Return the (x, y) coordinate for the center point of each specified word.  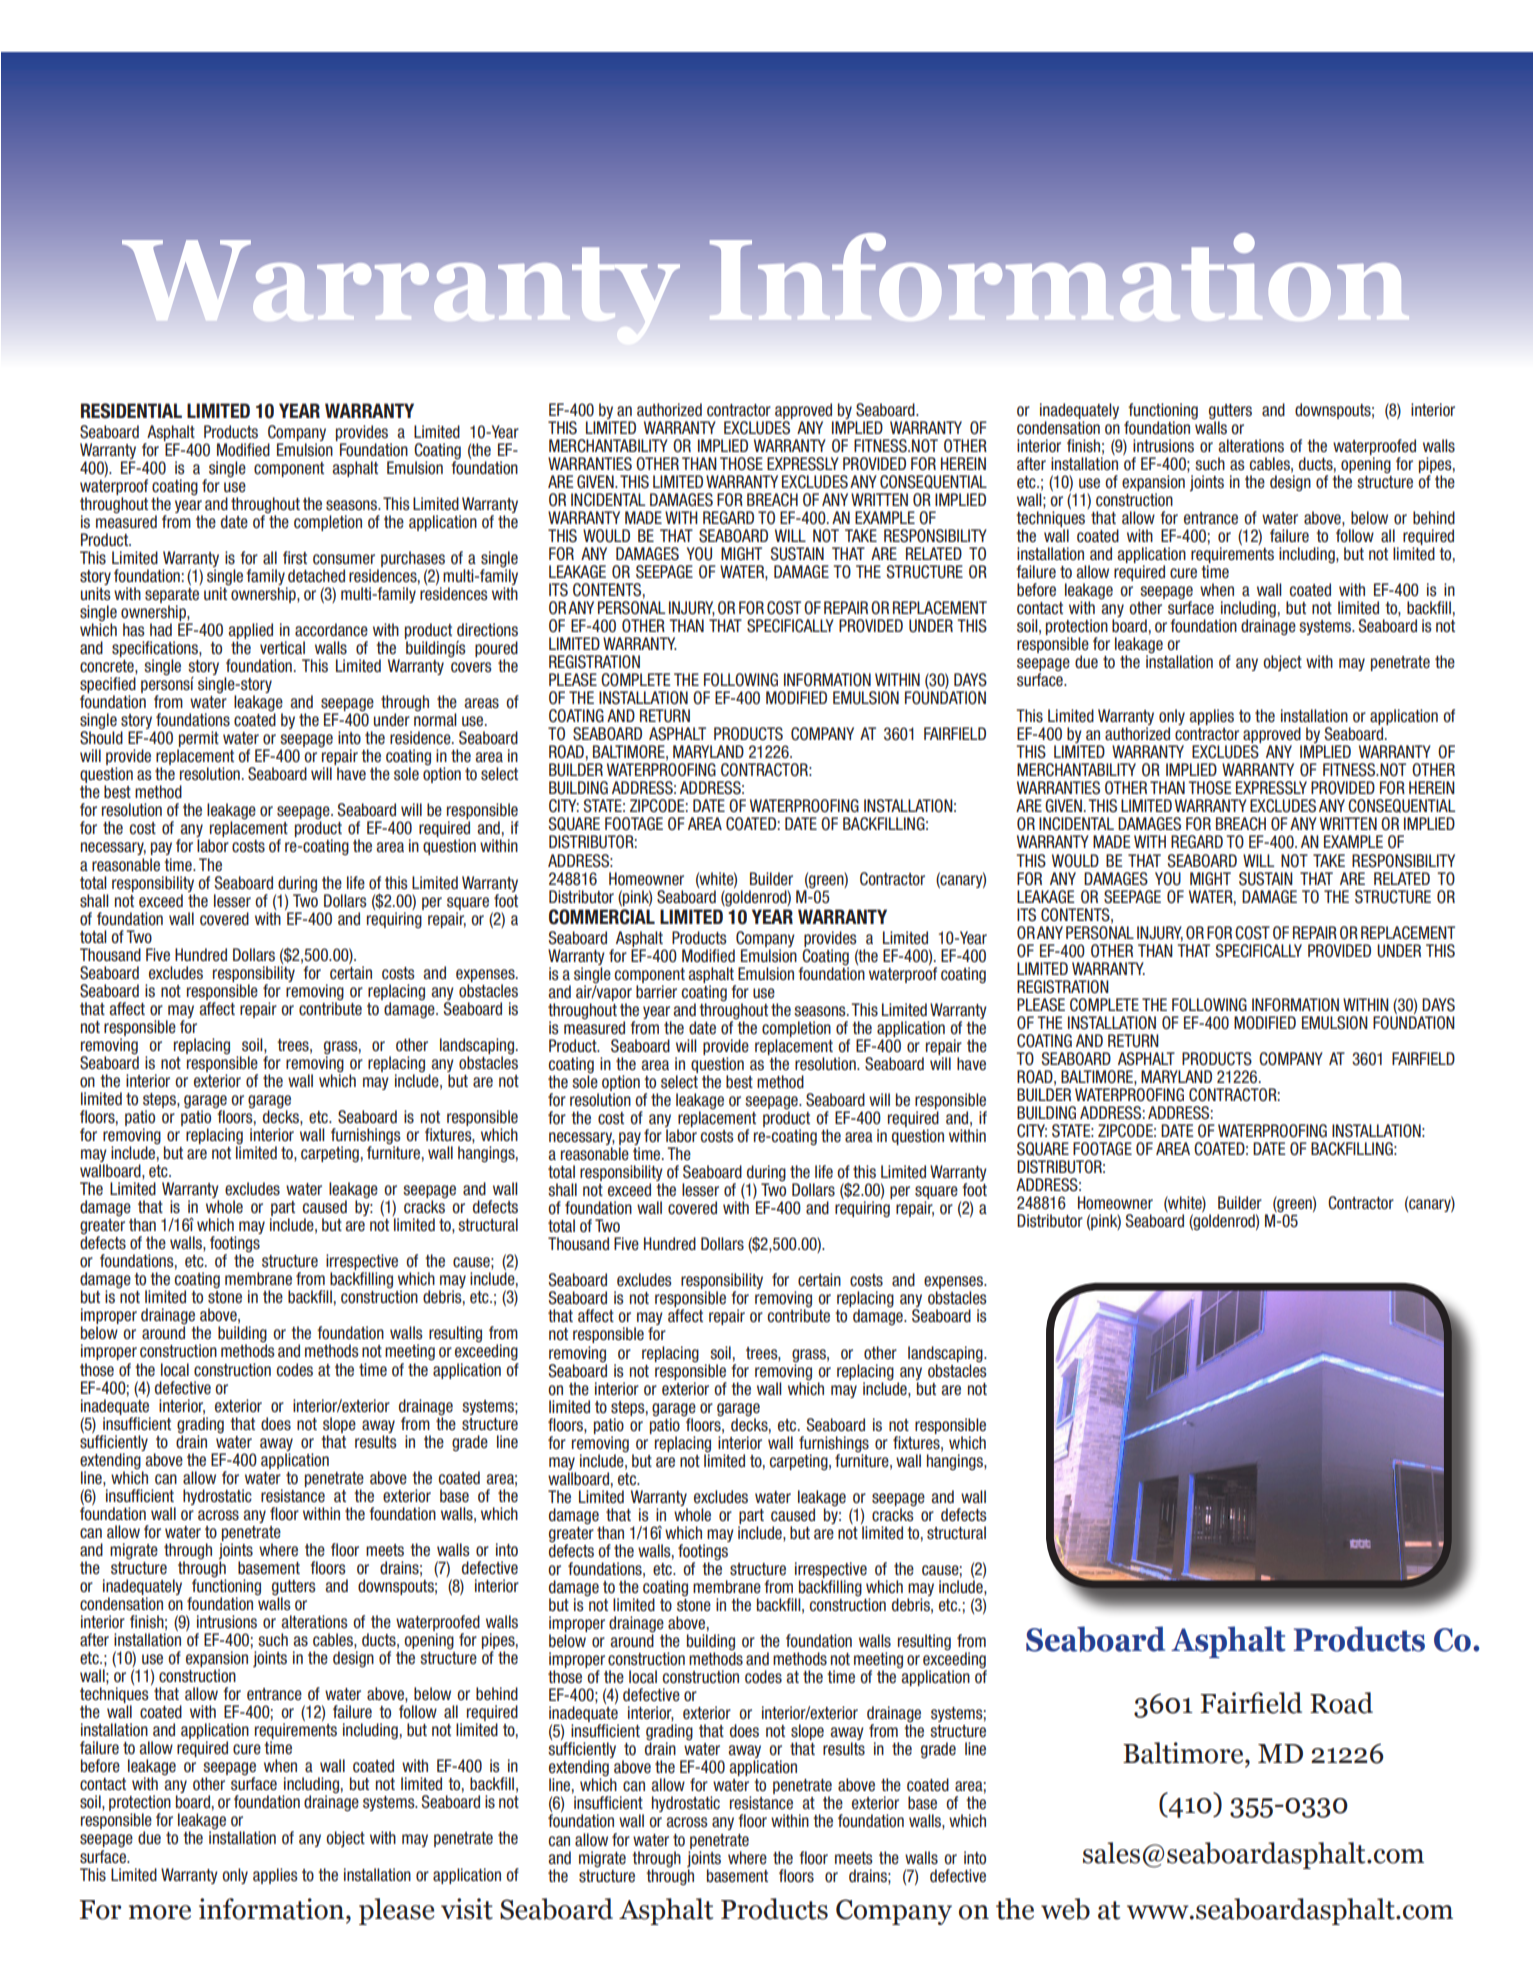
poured (496, 650)
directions (487, 630)
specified (108, 686)
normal (435, 719)
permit (198, 740)
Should (101, 737)
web (1065, 1909)
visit (467, 1909)
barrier (656, 992)
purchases (413, 559)
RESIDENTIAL (131, 411)
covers (471, 667)
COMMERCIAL (602, 917)
